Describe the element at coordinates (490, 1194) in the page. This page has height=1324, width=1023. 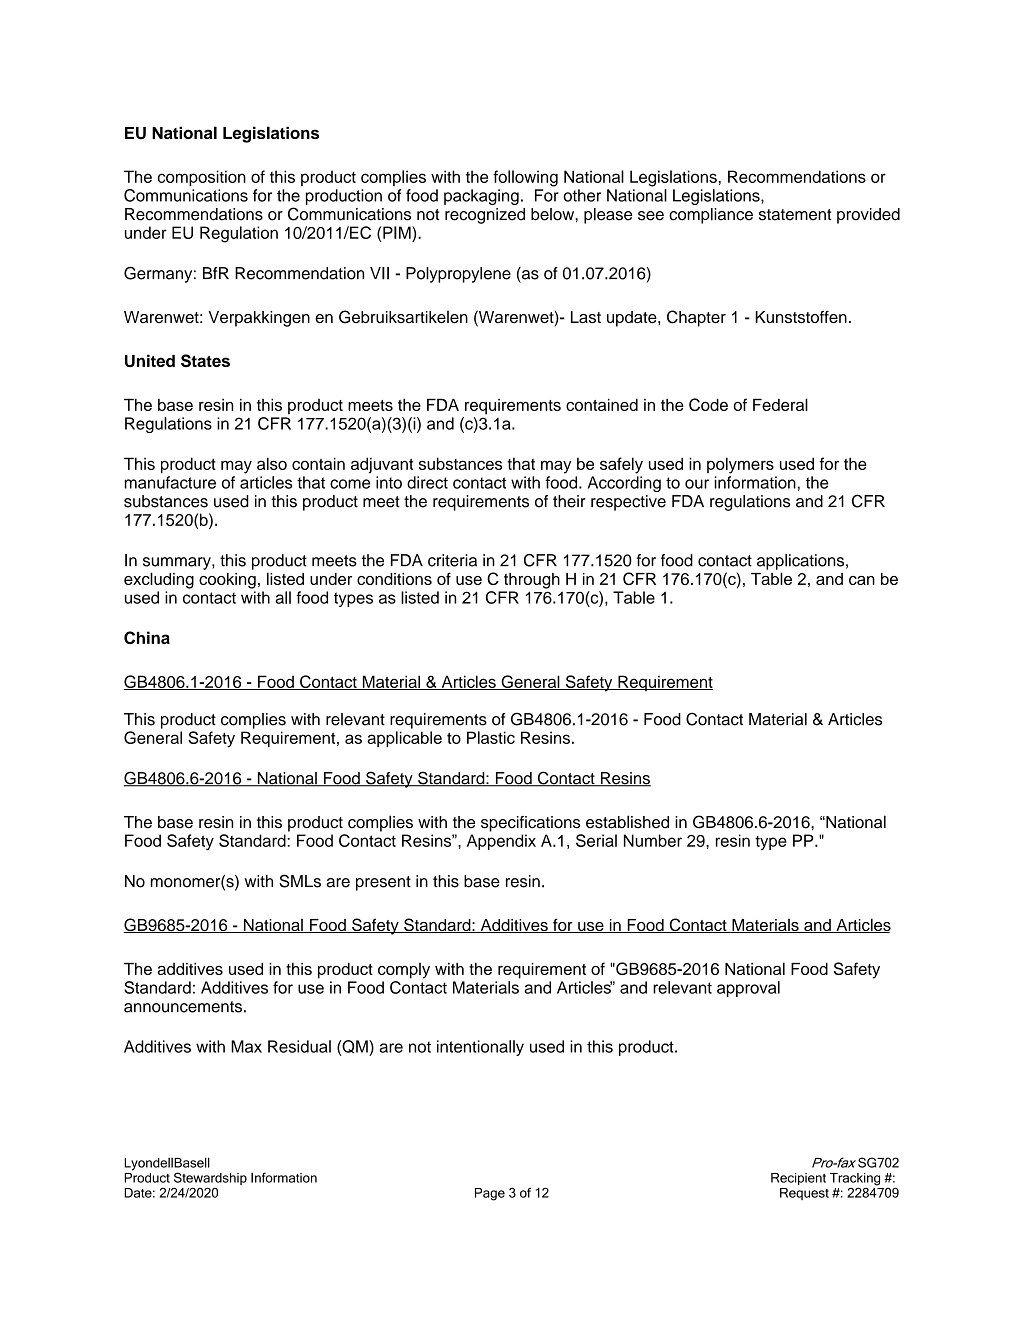
I see `Page` at that location.
